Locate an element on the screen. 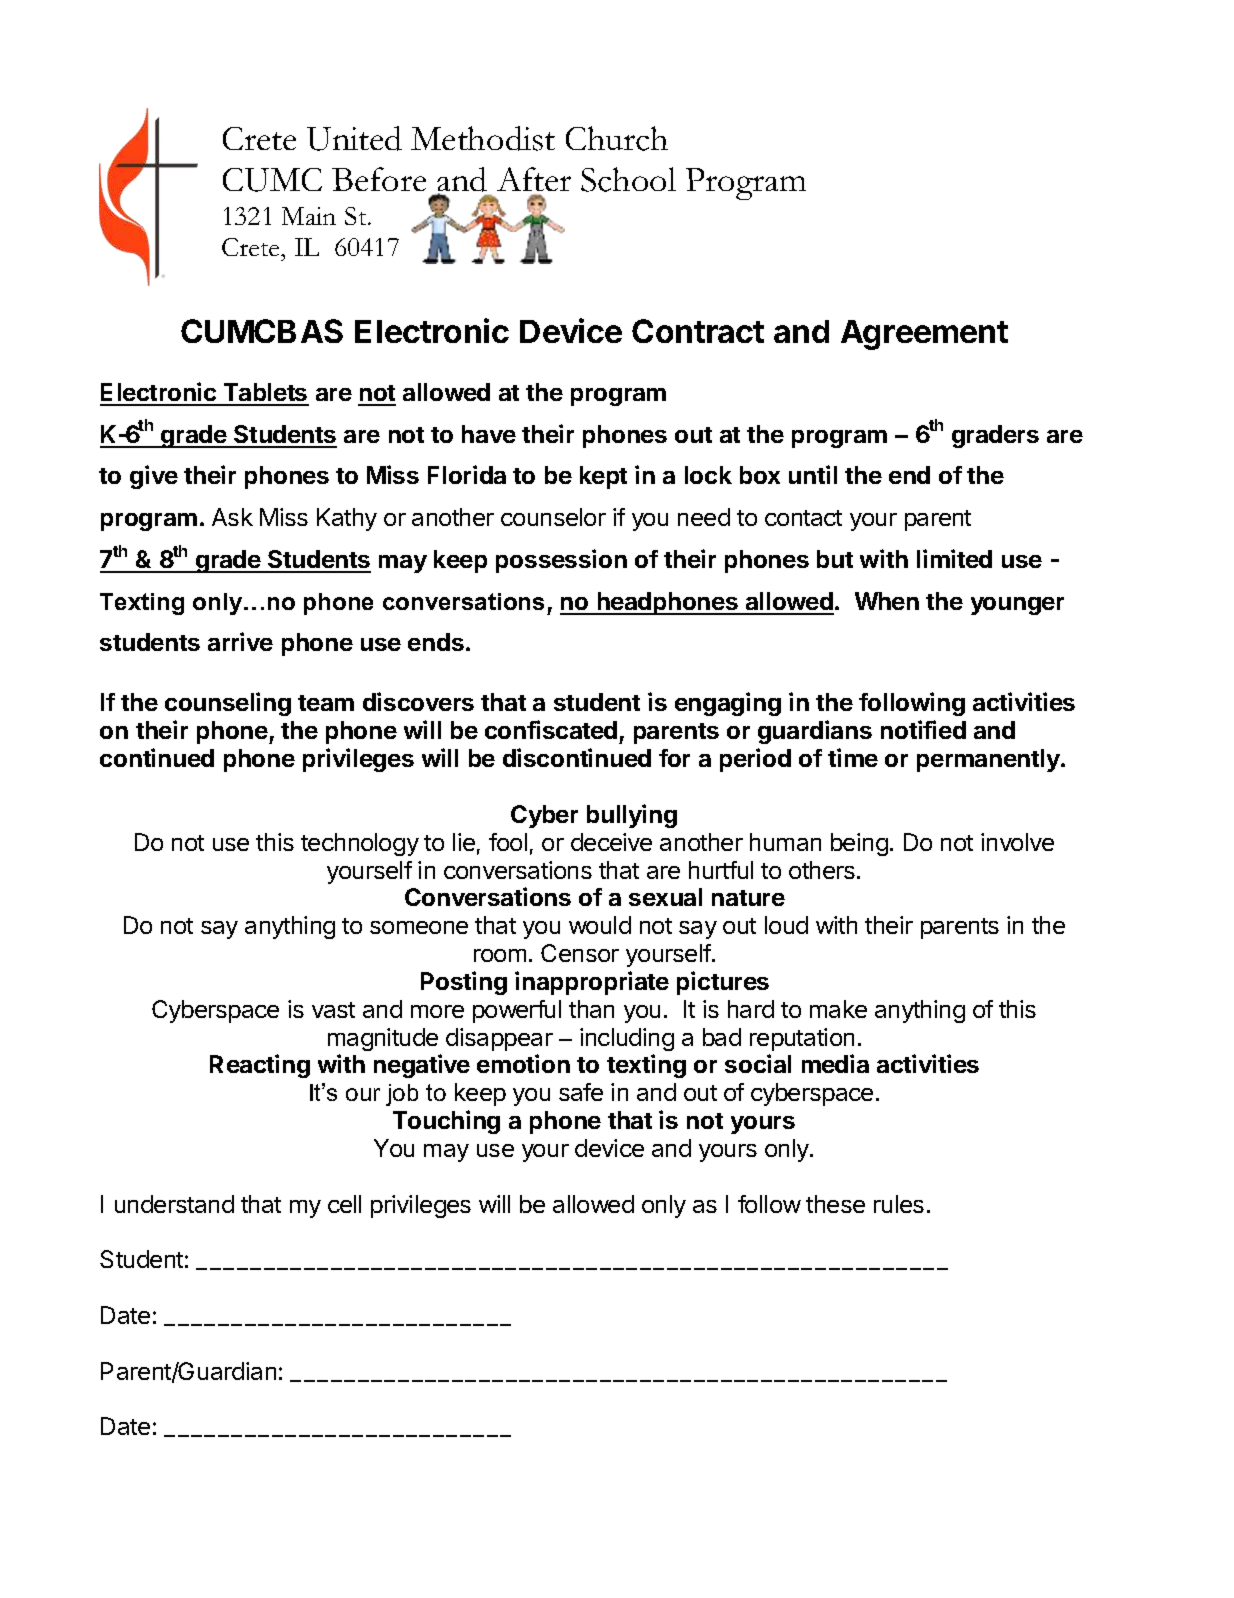 Image resolution: width=1234 pixels, height=1598 pixels. technology is located at coordinates (360, 844).
